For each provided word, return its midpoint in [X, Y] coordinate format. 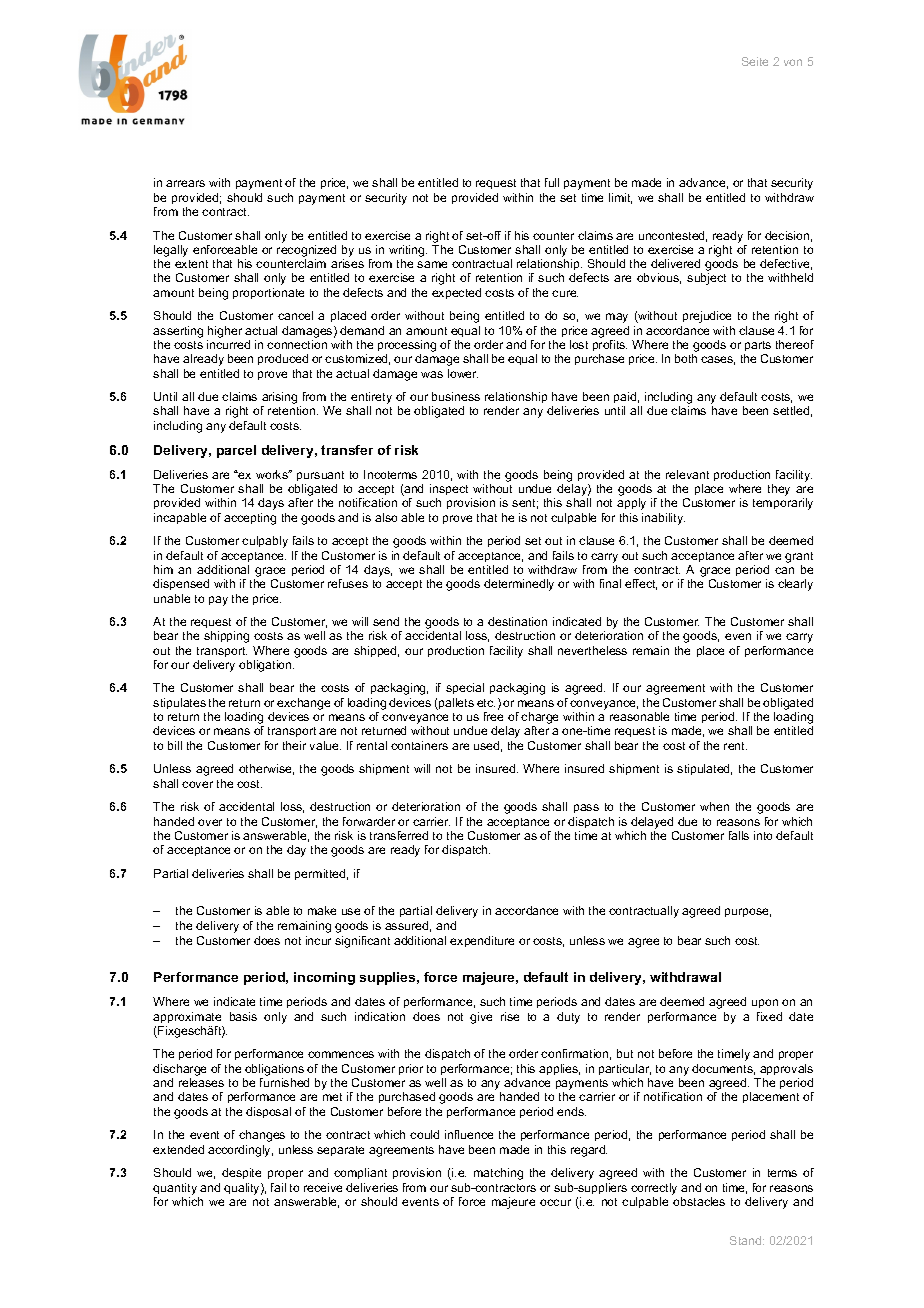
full [552, 182]
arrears [185, 183]
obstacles [699, 1201]
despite [241, 1173]
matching [498, 1174]
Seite [755, 61]
